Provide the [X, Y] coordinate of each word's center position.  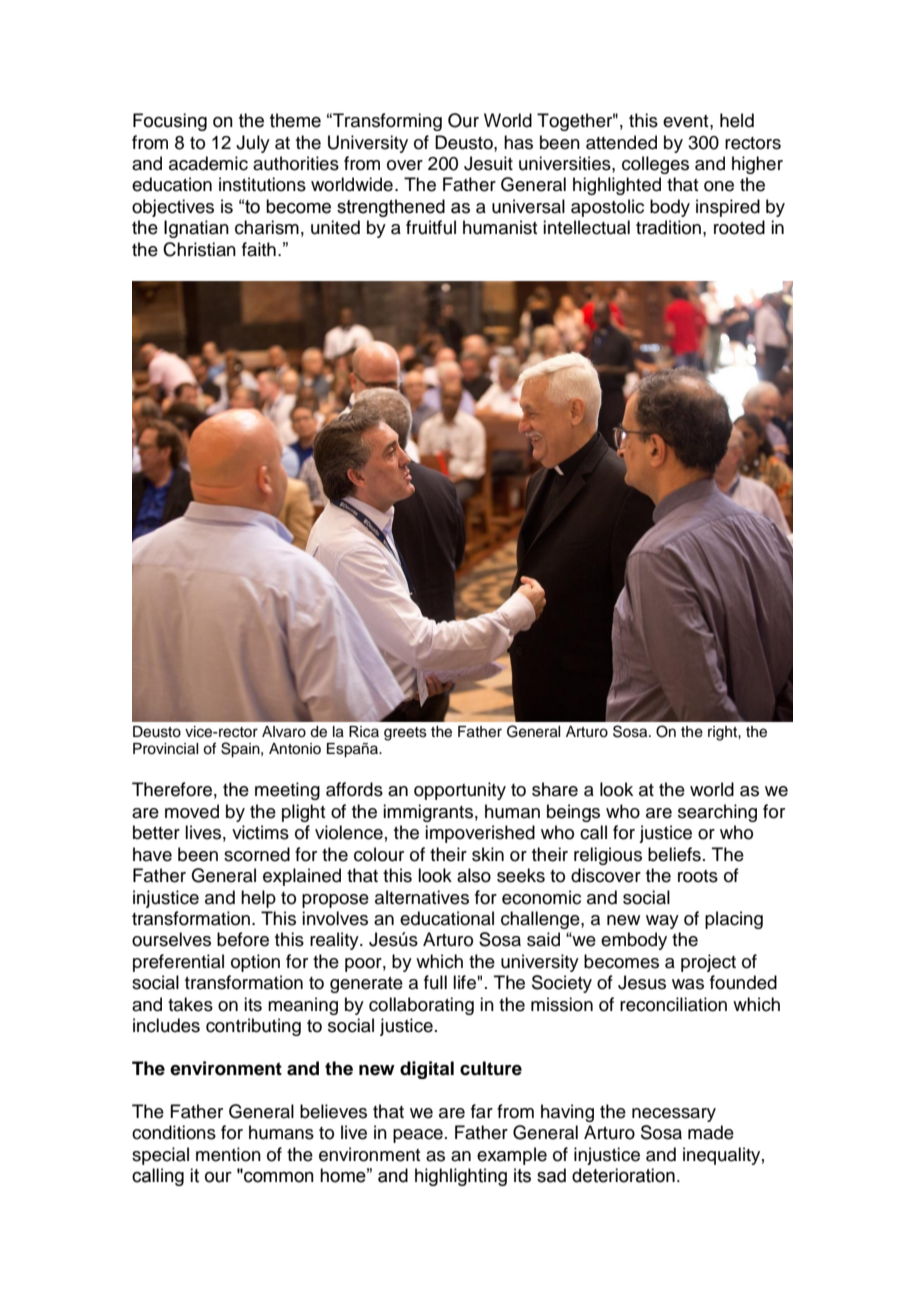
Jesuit [488, 163]
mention [228, 1154]
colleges [655, 165]
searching [717, 813]
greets [405, 734]
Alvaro [284, 732]
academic [208, 163]
